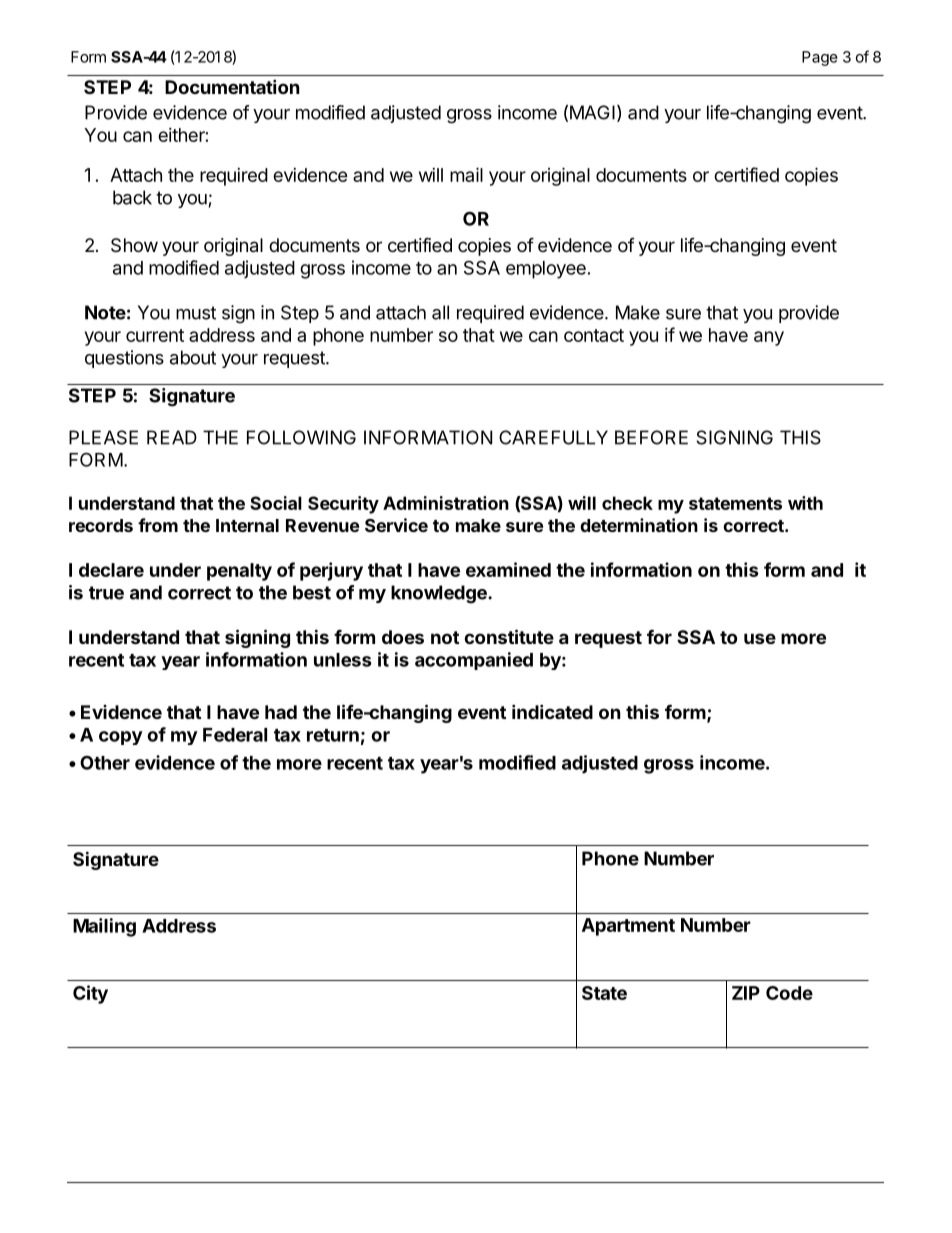 This document has height=1233, width=952. I want to click on use, so click(760, 638).
